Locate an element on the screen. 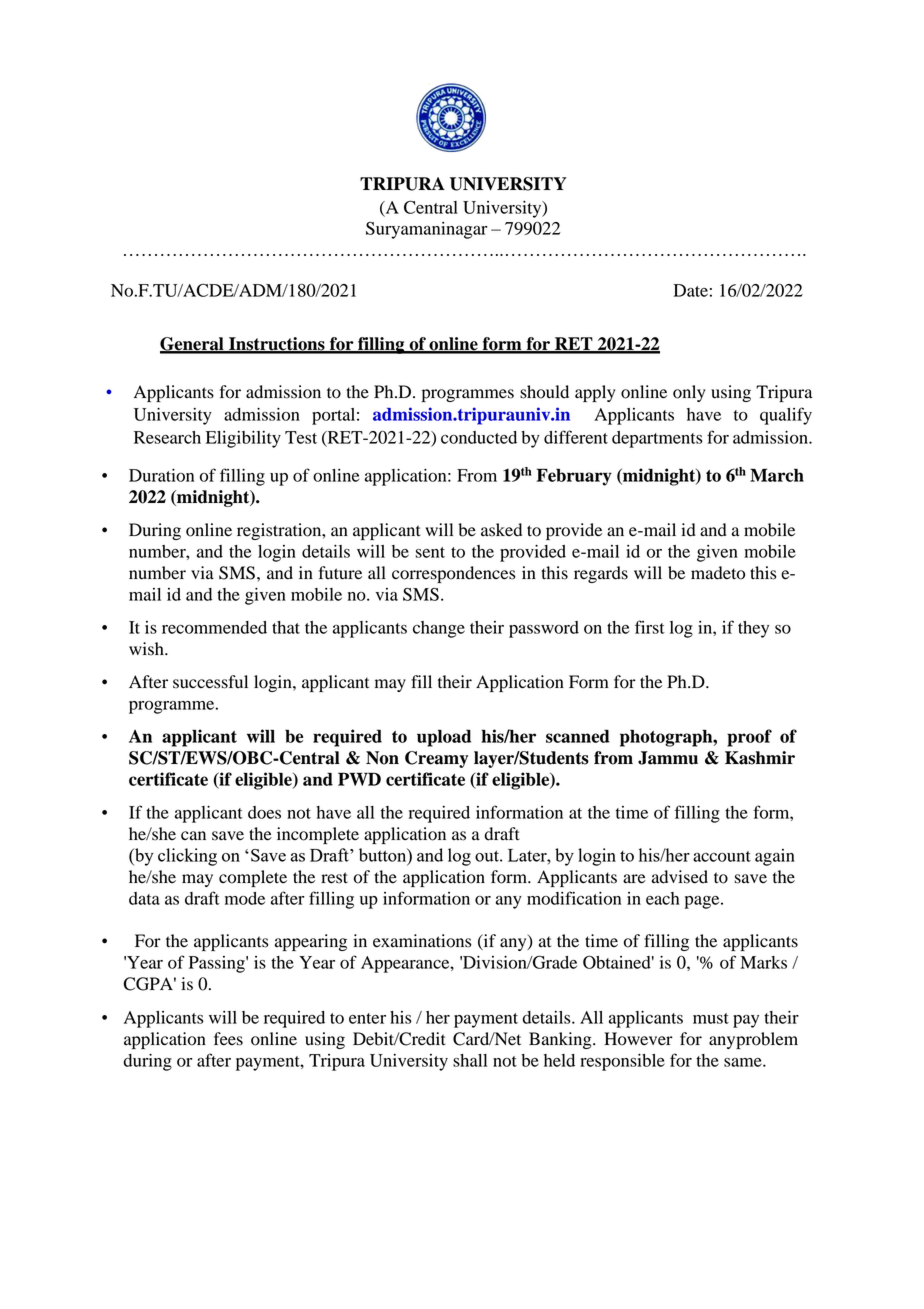 Image resolution: width=924 pixels, height=1309 pixels. regards is located at coordinates (601, 574).
